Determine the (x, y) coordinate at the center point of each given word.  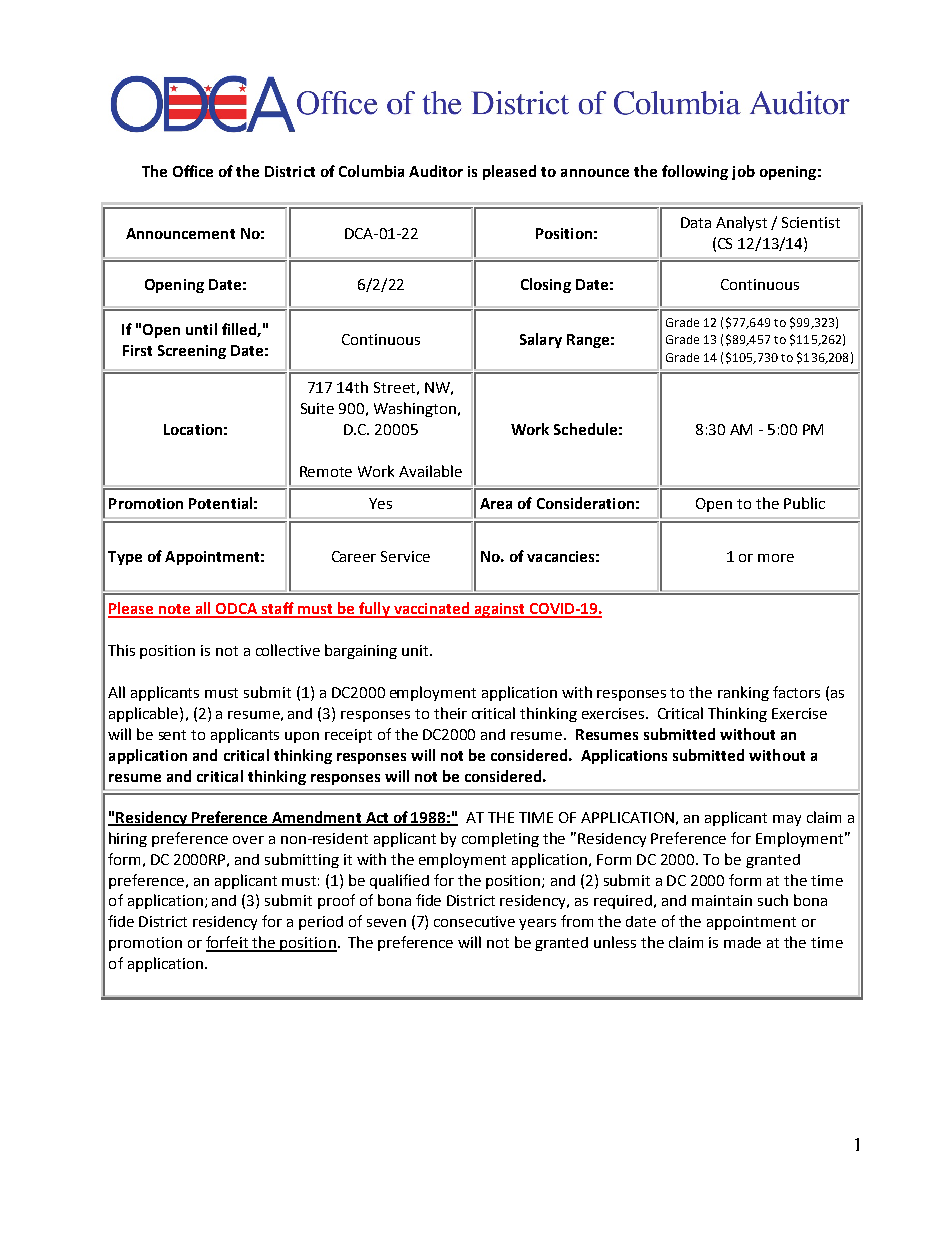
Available (430, 471)
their (450, 713)
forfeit (228, 943)
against (499, 610)
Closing (546, 285)
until (201, 329)
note (175, 610)
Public (804, 503)
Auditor (436, 171)
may (787, 820)
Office (193, 171)
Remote (326, 471)
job (743, 172)
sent (172, 735)
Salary (541, 340)
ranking (743, 693)
